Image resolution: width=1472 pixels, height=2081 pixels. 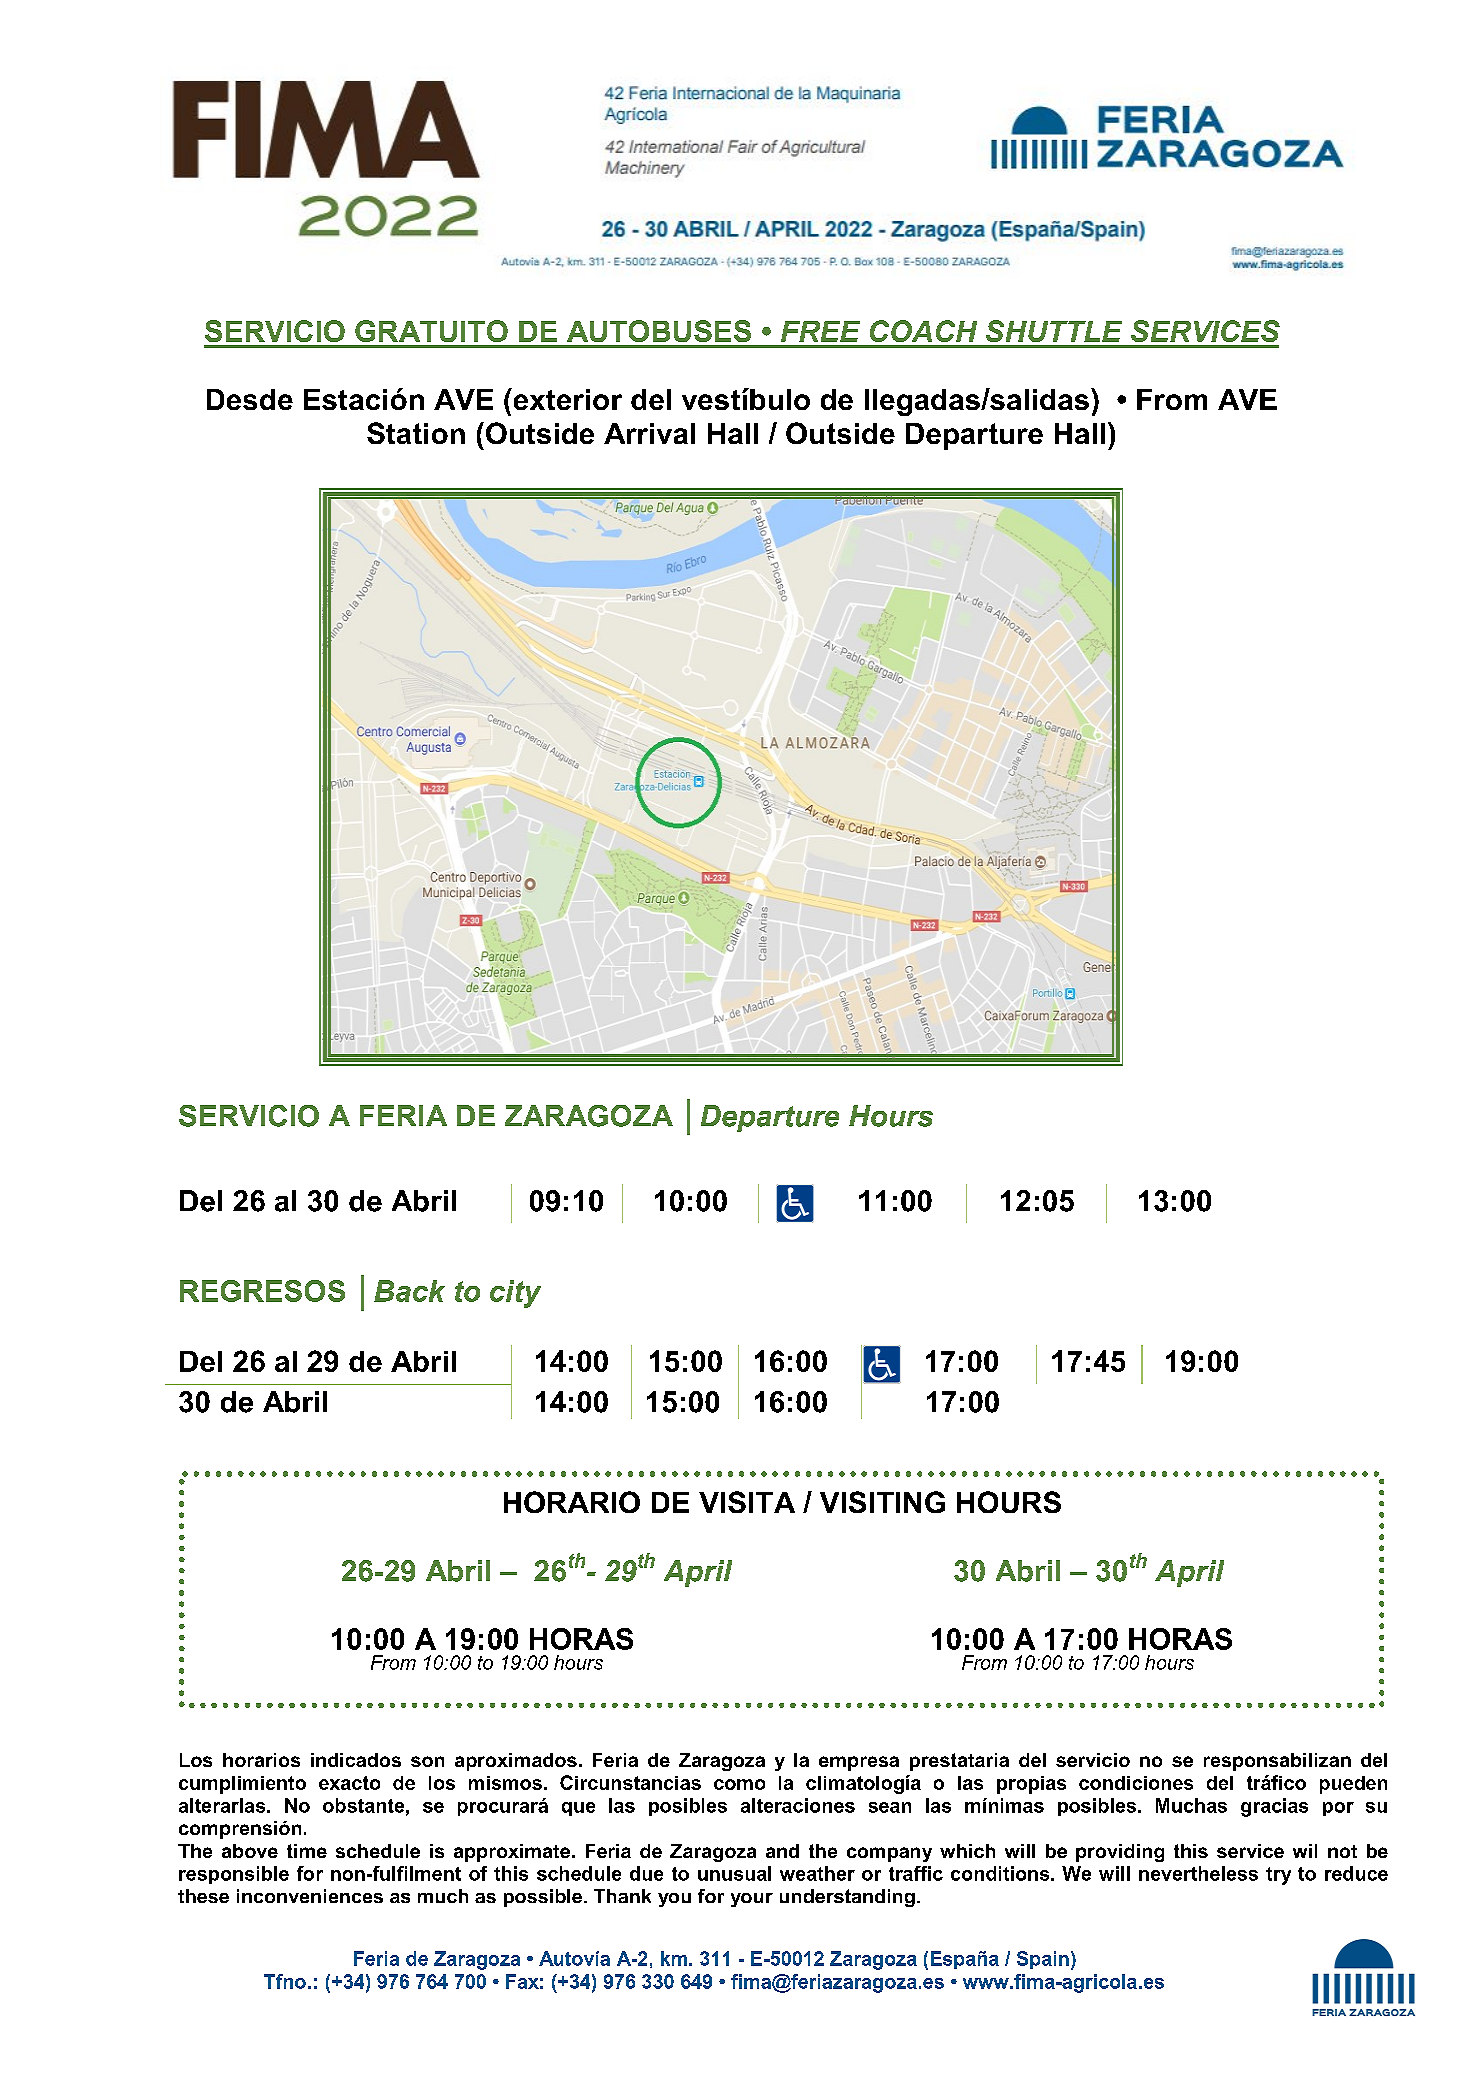 What do you see at coordinates (409, 1291) in the screenshot?
I see `Back` at bounding box center [409, 1291].
